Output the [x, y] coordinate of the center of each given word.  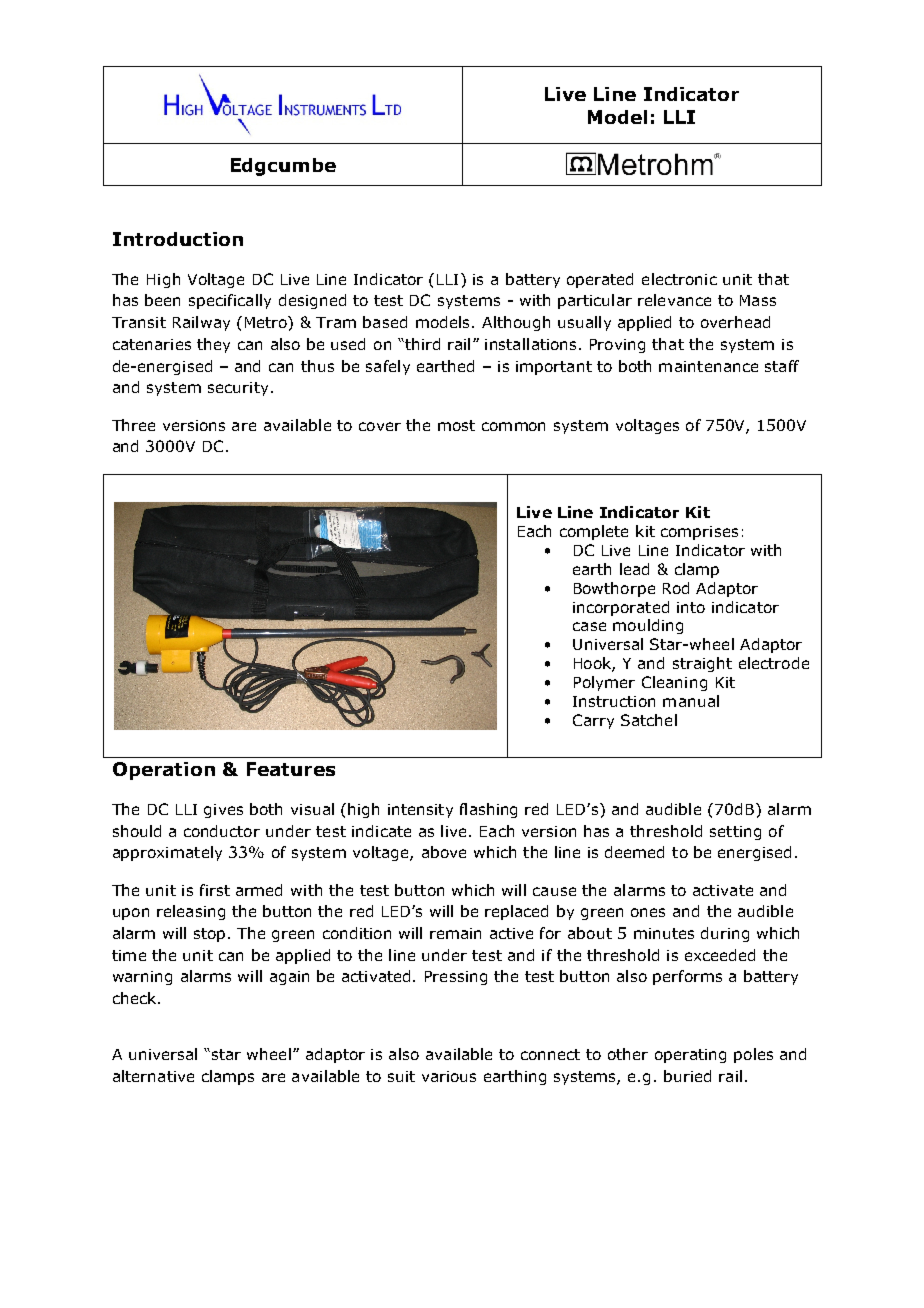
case [589, 626]
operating [690, 1056]
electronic [679, 279]
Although [516, 323]
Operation [164, 771]
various [449, 1076]
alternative [153, 1076]
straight [702, 664]
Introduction [178, 239]
